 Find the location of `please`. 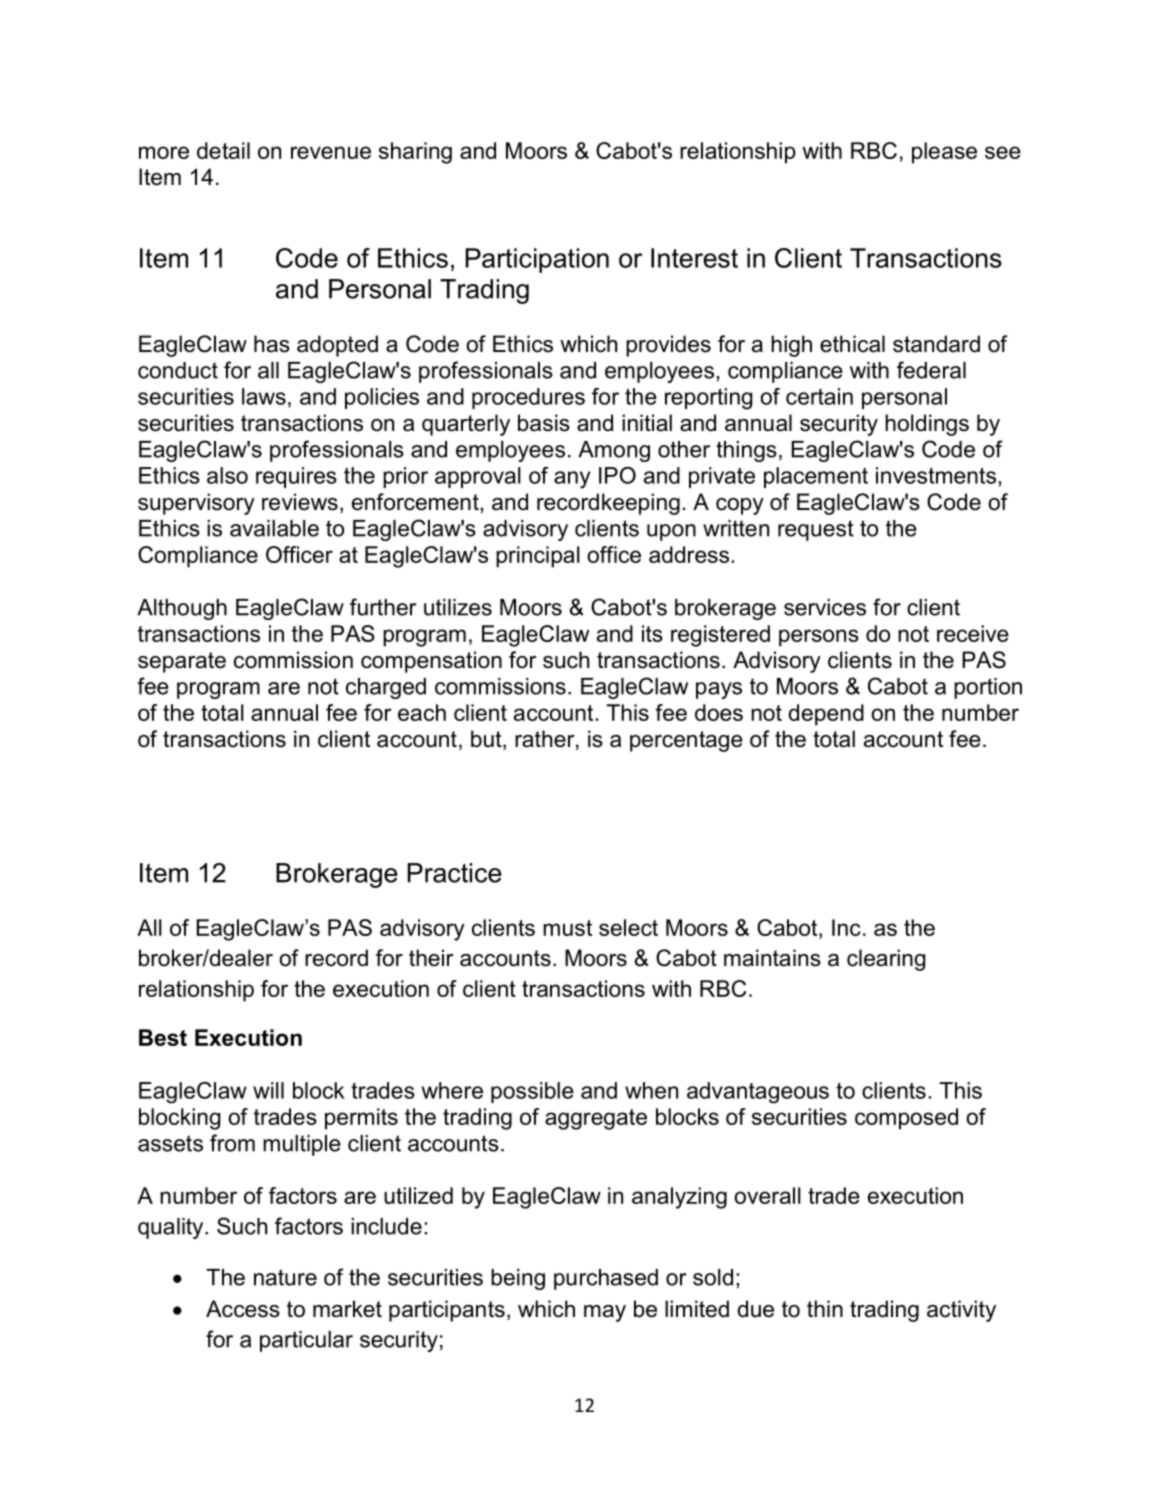

please is located at coordinates (944, 153).
